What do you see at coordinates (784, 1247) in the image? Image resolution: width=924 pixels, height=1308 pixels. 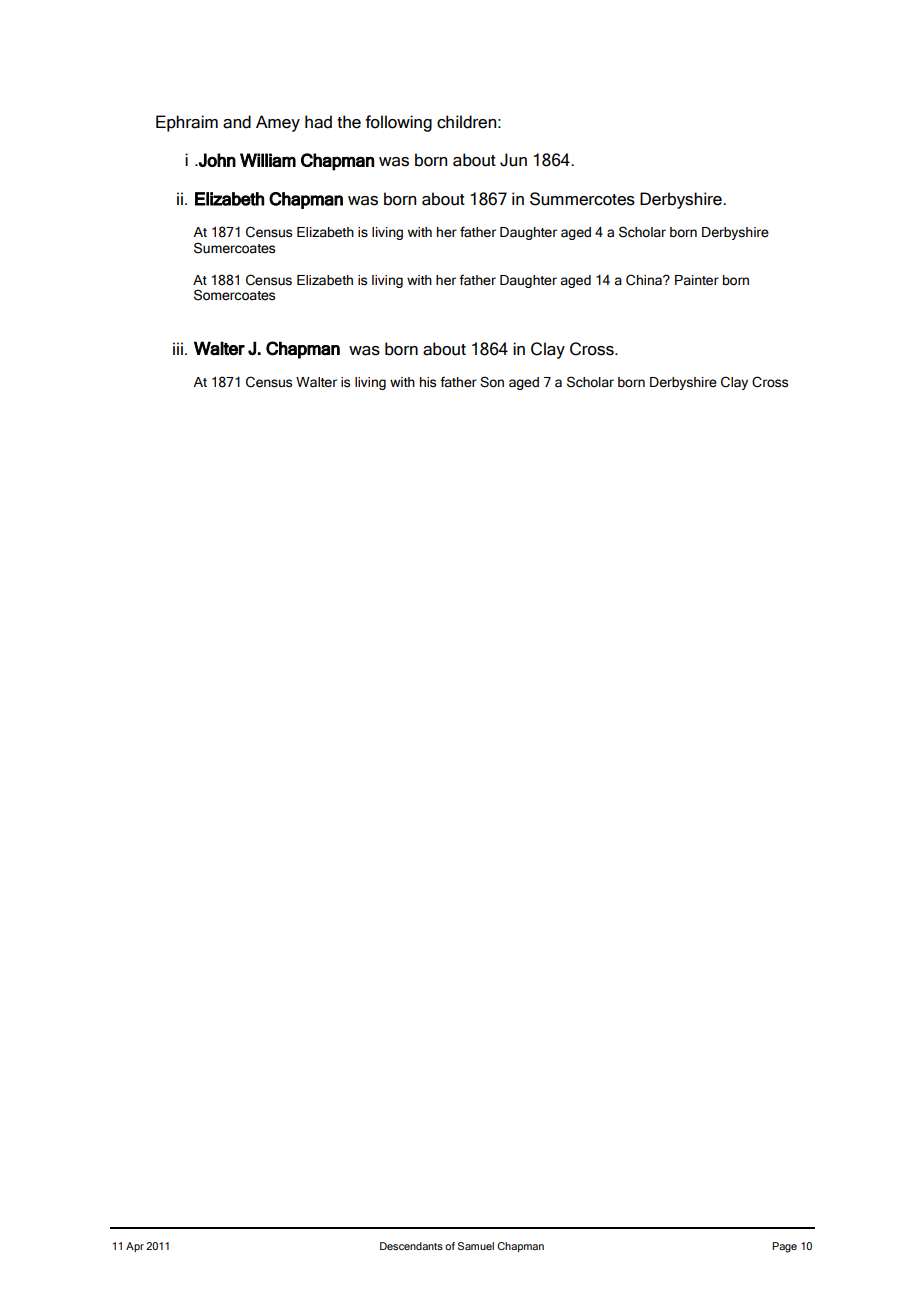 I see `Page` at bounding box center [784, 1247].
